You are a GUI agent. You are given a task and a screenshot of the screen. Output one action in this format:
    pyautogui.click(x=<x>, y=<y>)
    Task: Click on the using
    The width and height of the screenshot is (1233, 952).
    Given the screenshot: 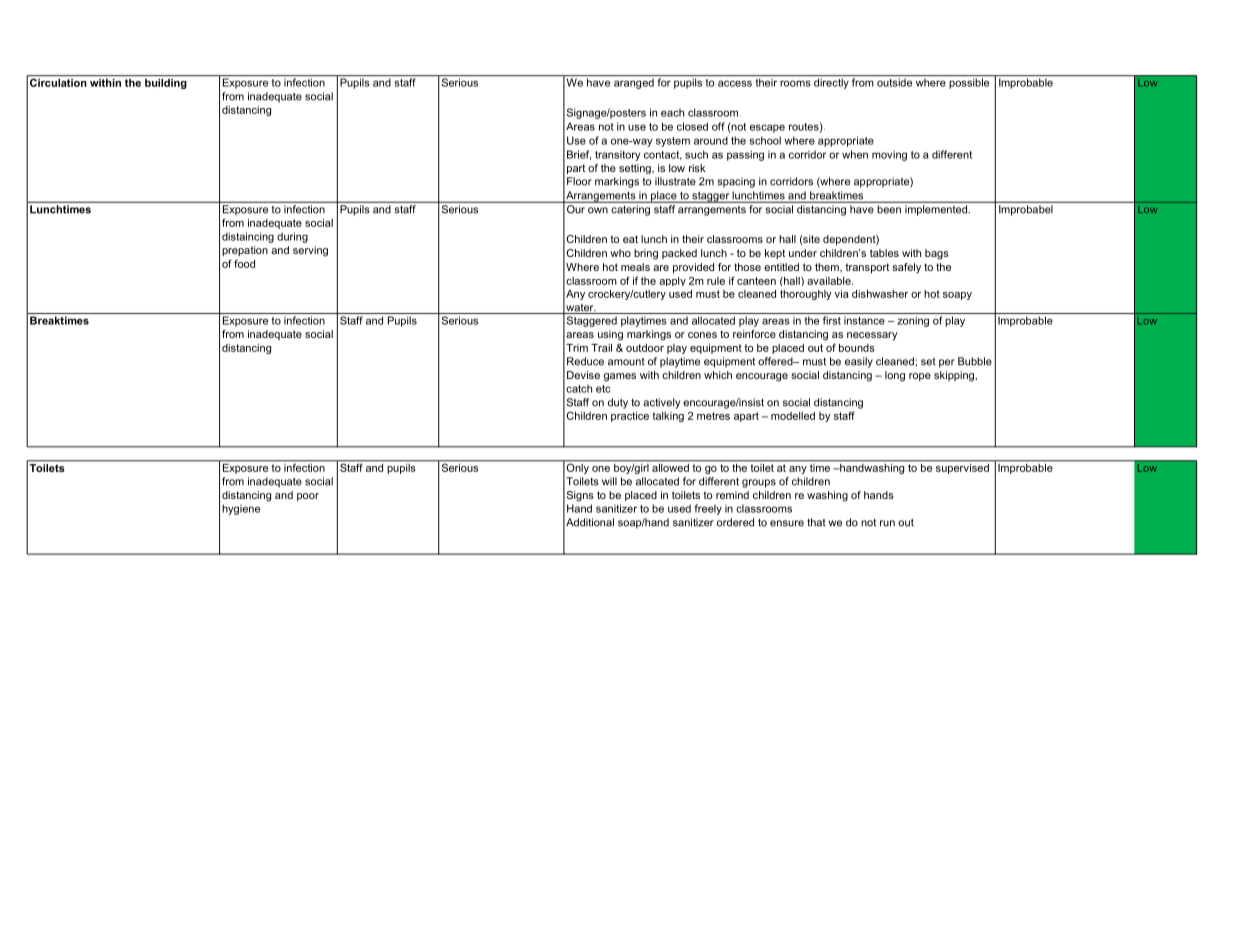 What is the action you would take?
    pyautogui.click(x=610, y=335)
